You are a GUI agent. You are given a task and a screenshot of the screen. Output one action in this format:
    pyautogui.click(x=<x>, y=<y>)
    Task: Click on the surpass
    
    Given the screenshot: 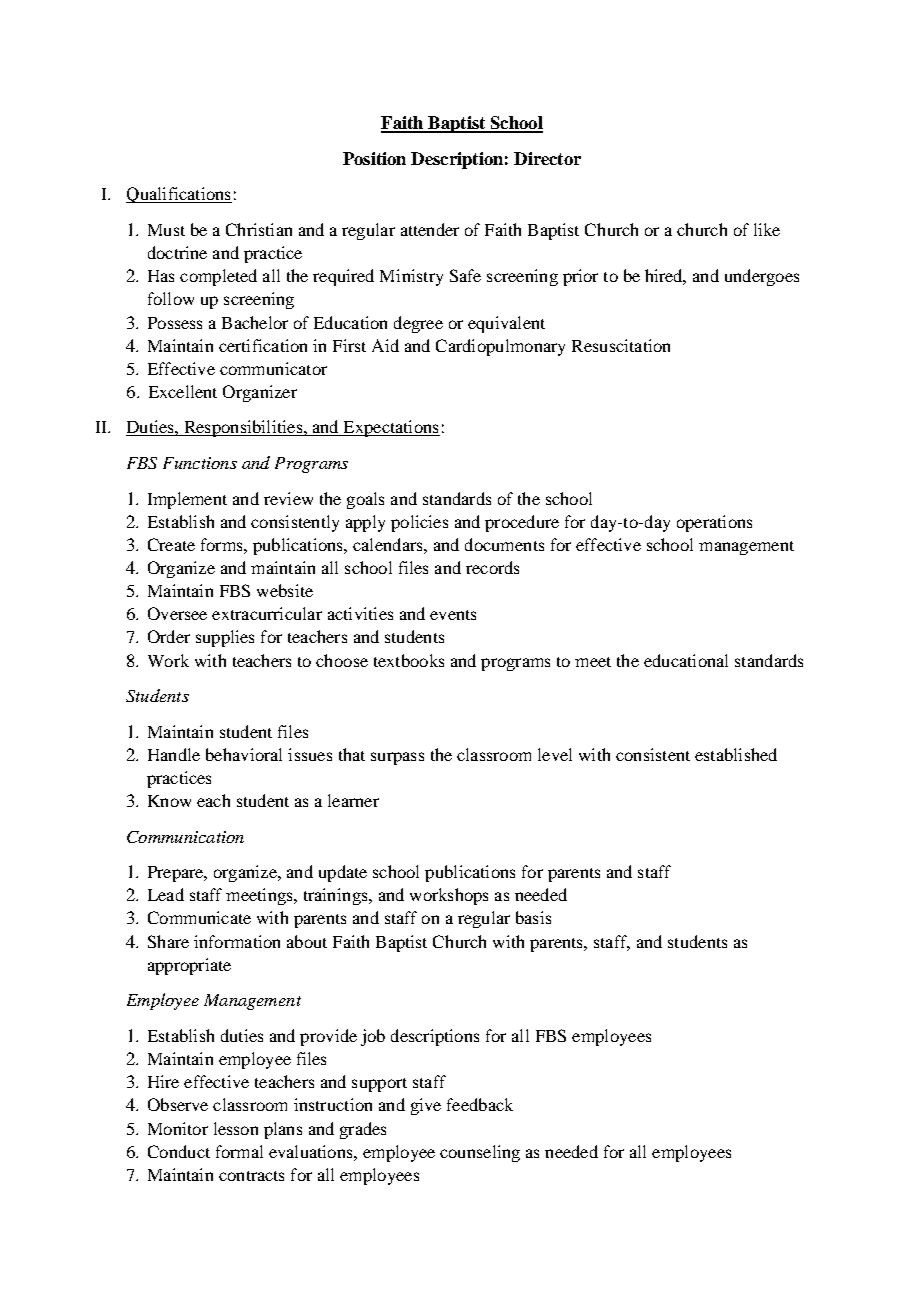 What is the action you would take?
    pyautogui.click(x=397, y=758)
